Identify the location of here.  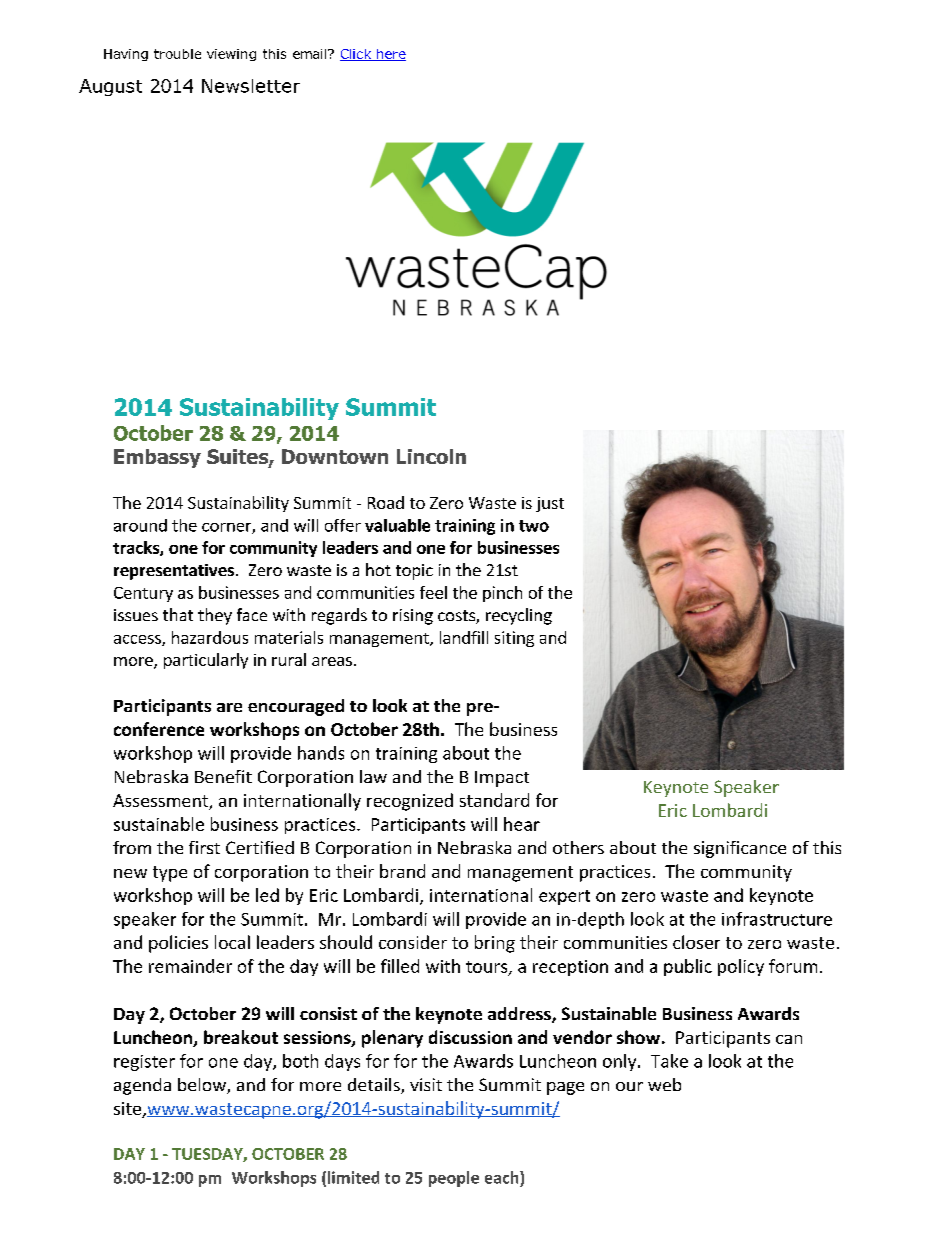
(390, 55).
